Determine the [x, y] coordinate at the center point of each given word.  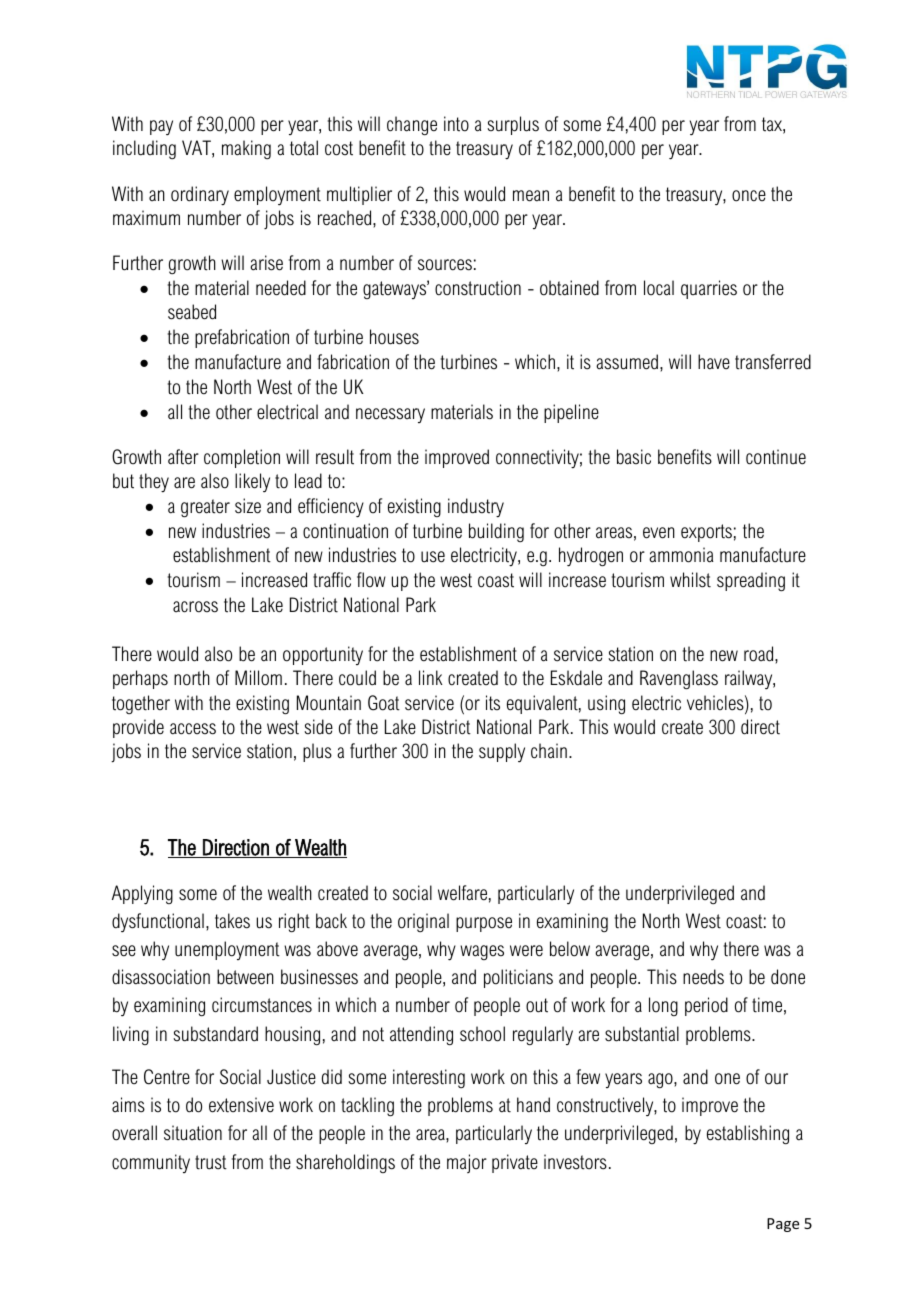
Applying [142, 895]
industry [476, 508]
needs [703, 977]
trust [211, 1162]
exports [706, 533]
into [456, 124]
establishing [748, 1135]
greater [205, 508]
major [467, 1163]
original [423, 922]
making [246, 149]
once [749, 196]
